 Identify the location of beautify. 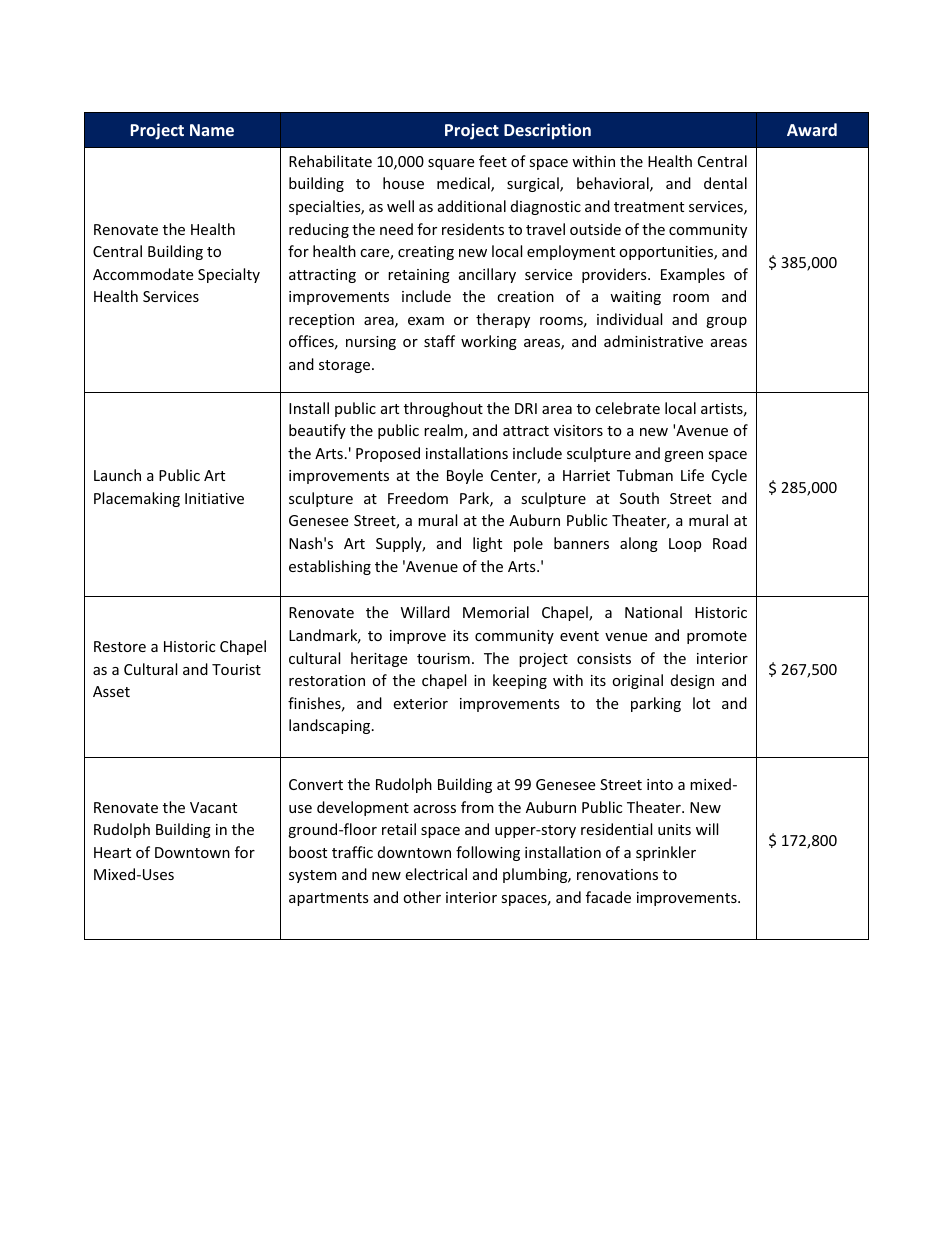
(317, 431).
